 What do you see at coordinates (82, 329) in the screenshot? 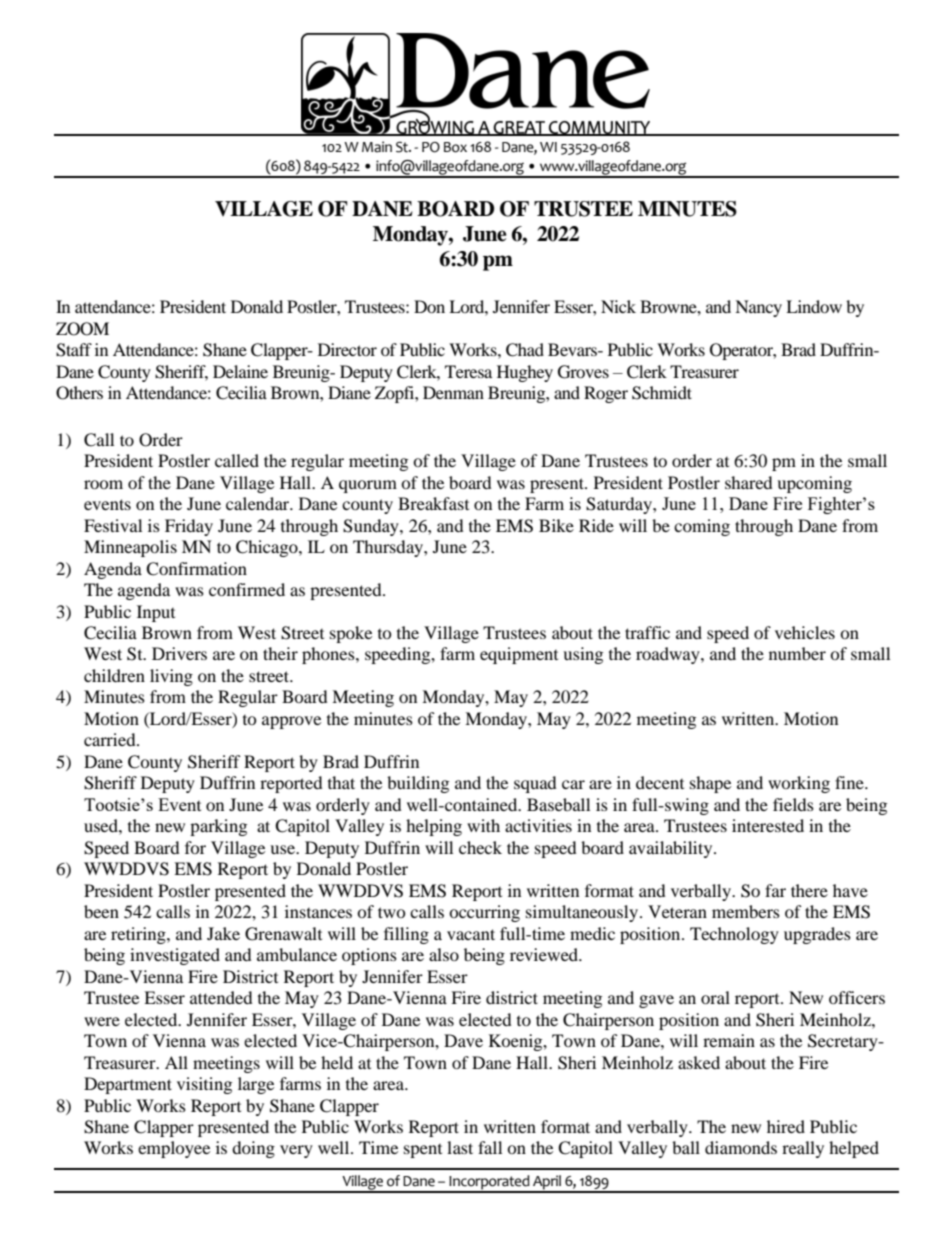
I see `ZOOM` at bounding box center [82, 329].
